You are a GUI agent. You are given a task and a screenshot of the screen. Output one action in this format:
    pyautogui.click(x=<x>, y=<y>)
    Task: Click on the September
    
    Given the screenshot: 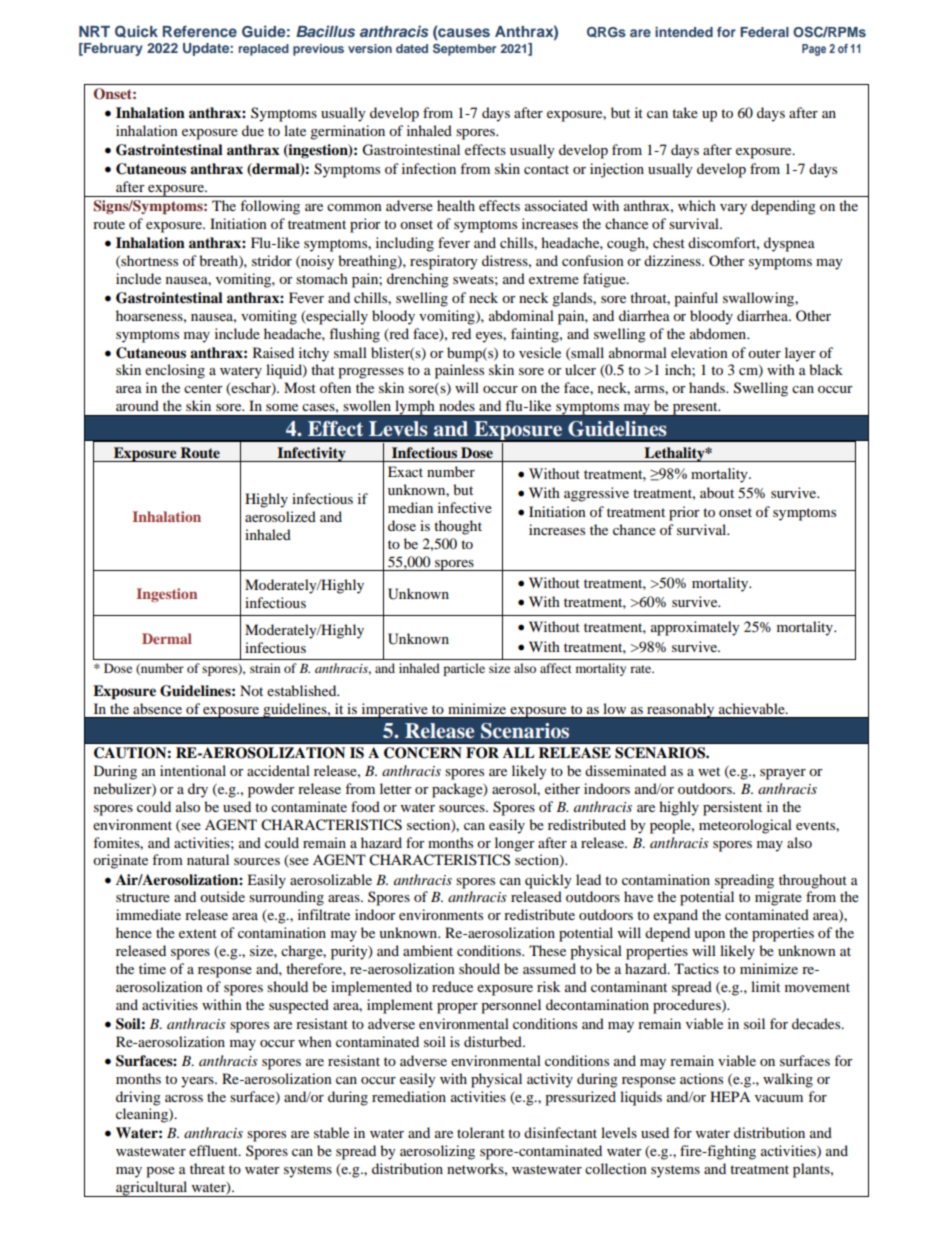 What is the action you would take?
    pyautogui.click(x=464, y=50)
